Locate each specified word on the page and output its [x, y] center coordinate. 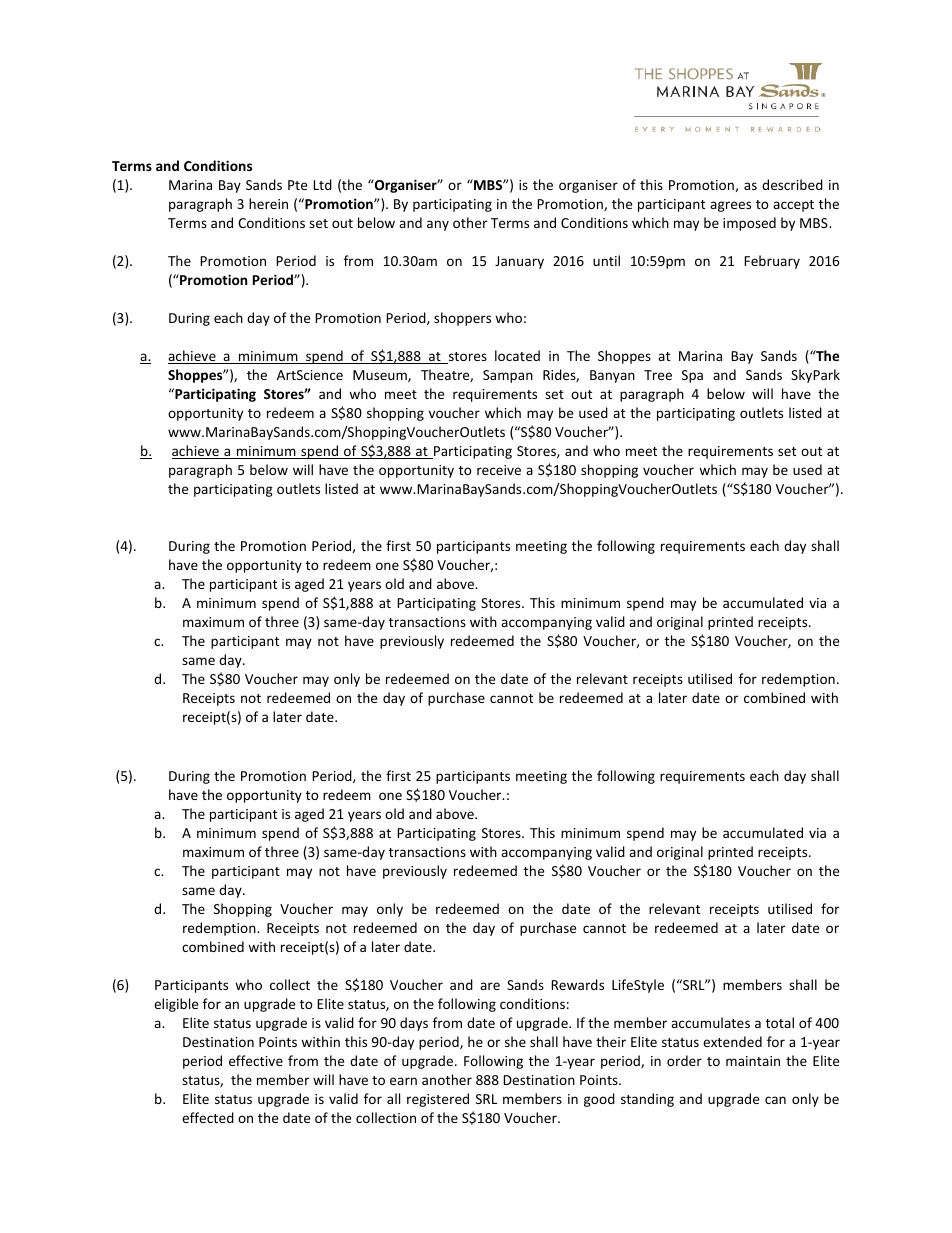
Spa [692, 376]
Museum [381, 376]
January [519, 262]
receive [499, 470]
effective [256, 1060]
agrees [730, 206]
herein [268, 203]
